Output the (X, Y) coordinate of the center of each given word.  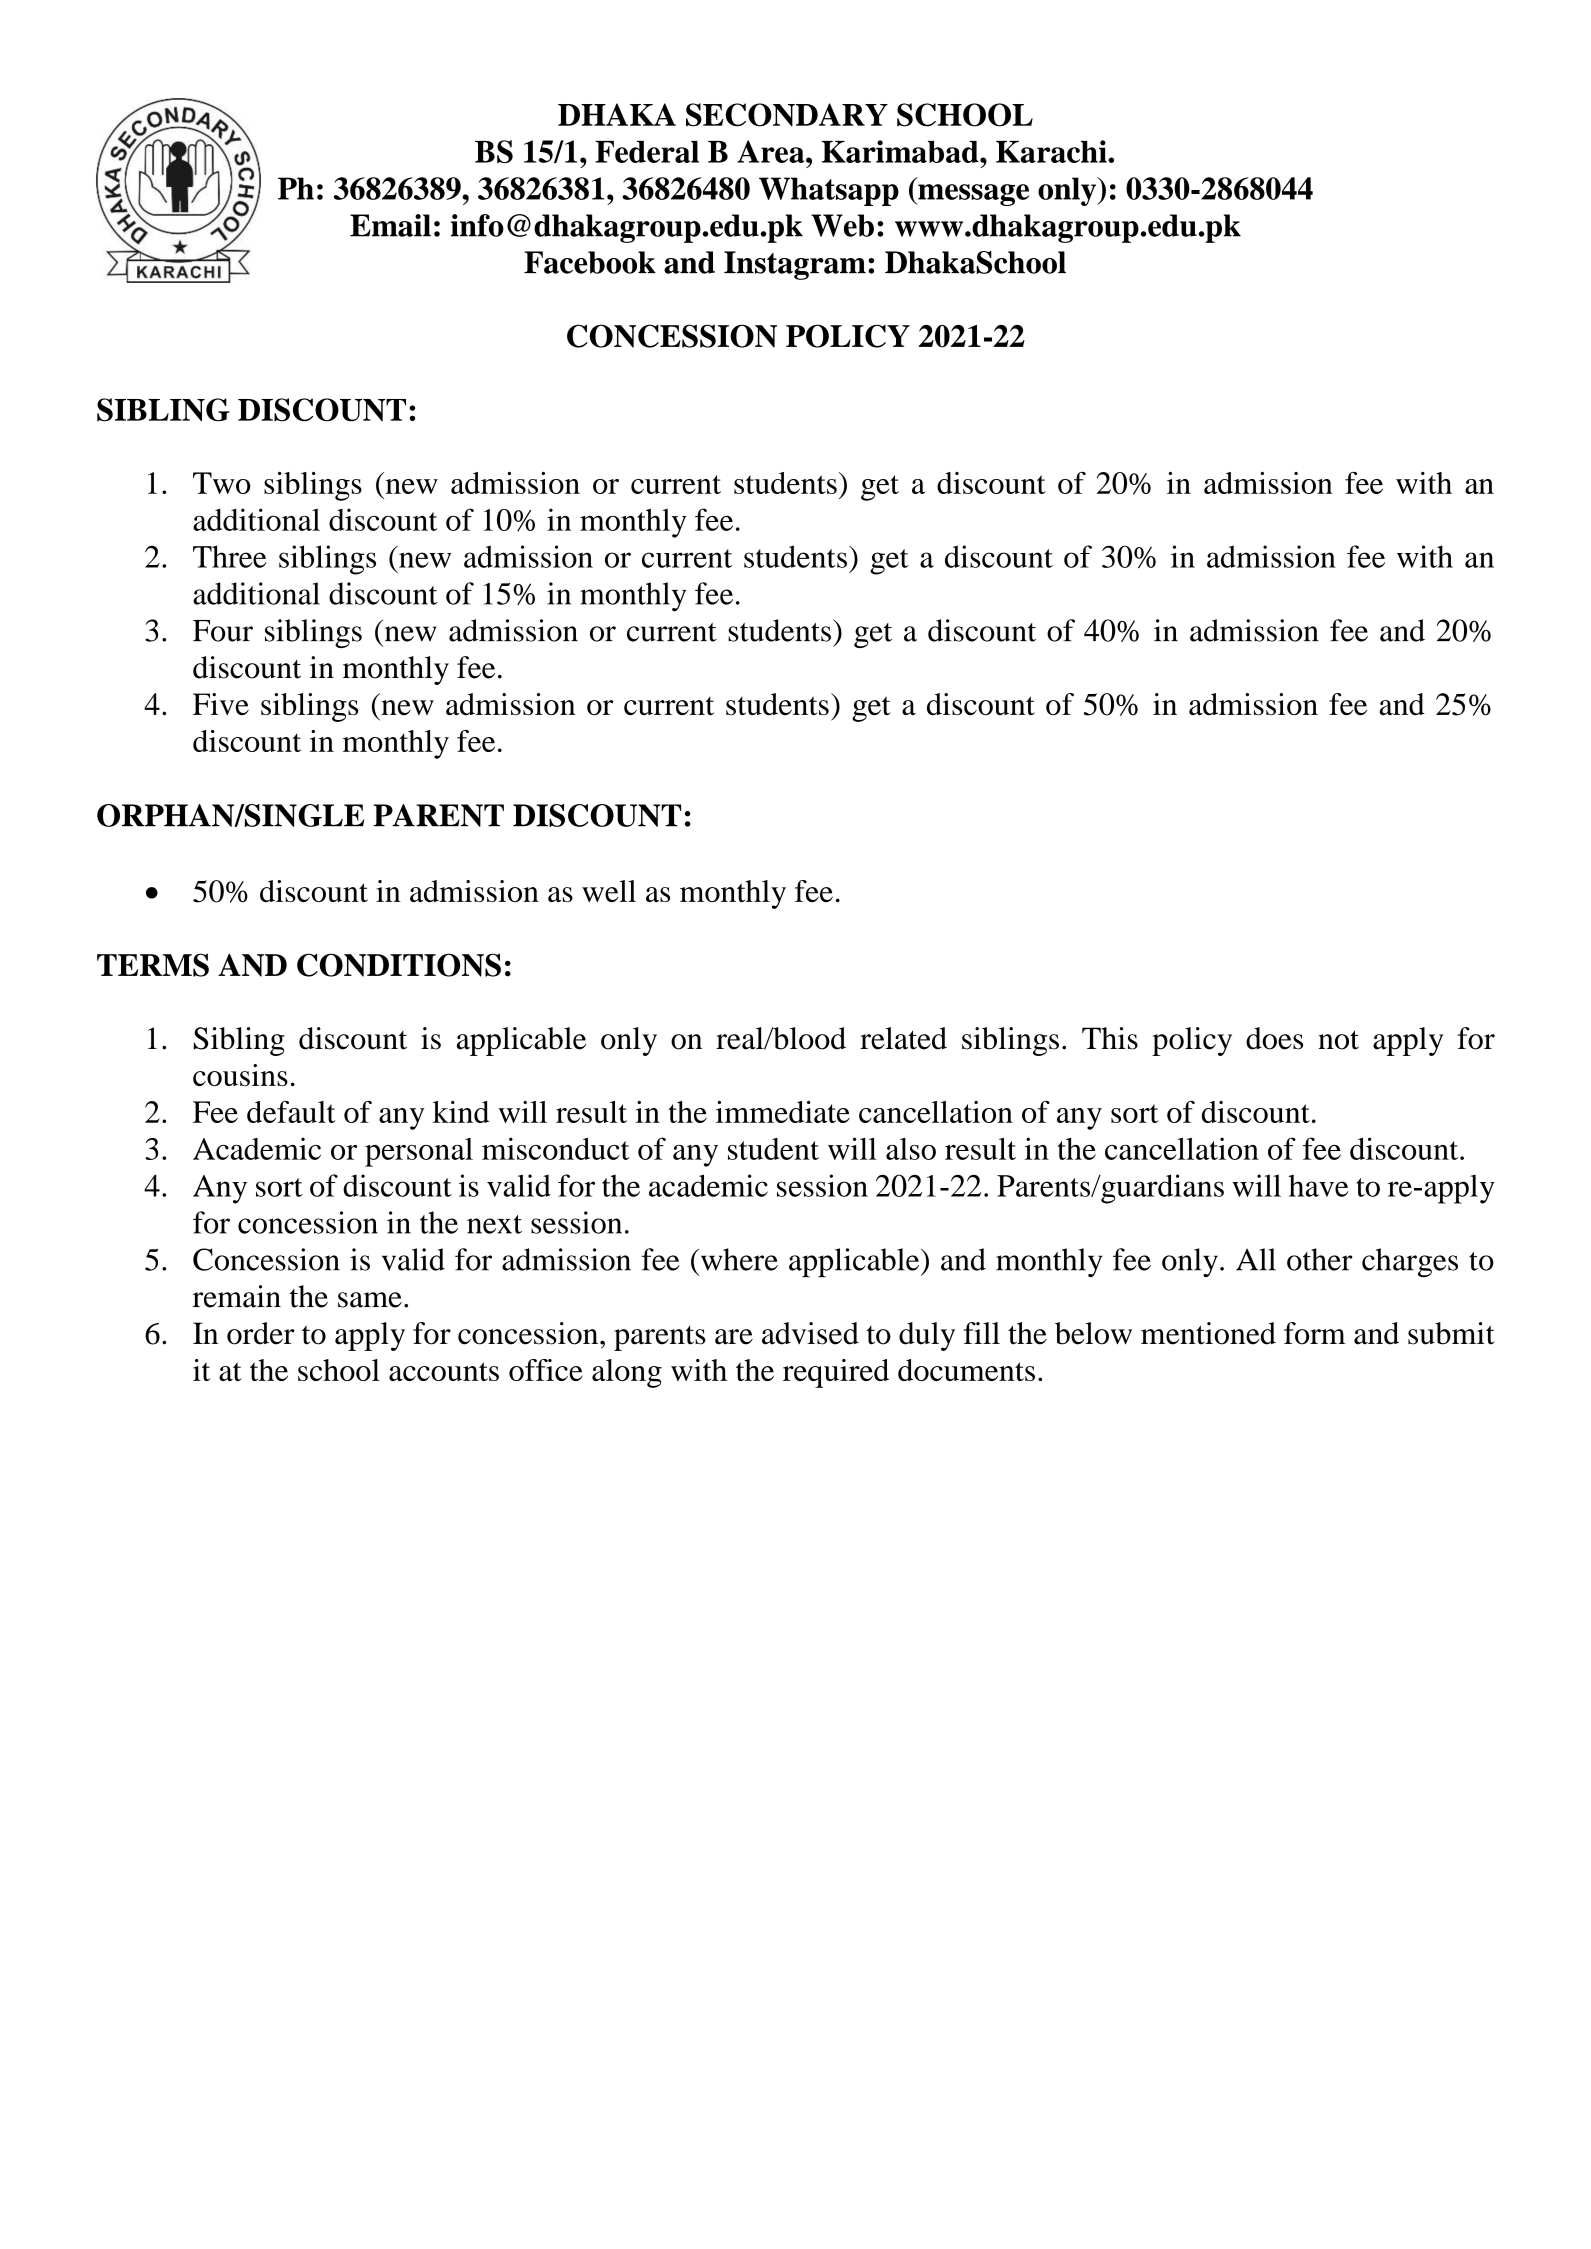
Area (772, 151)
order (261, 1333)
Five (221, 704)
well (609, 891)
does (1274, 1038)
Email (390, 225)
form (1315, 1333)
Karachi (1052, 151)
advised (810, 1333)
